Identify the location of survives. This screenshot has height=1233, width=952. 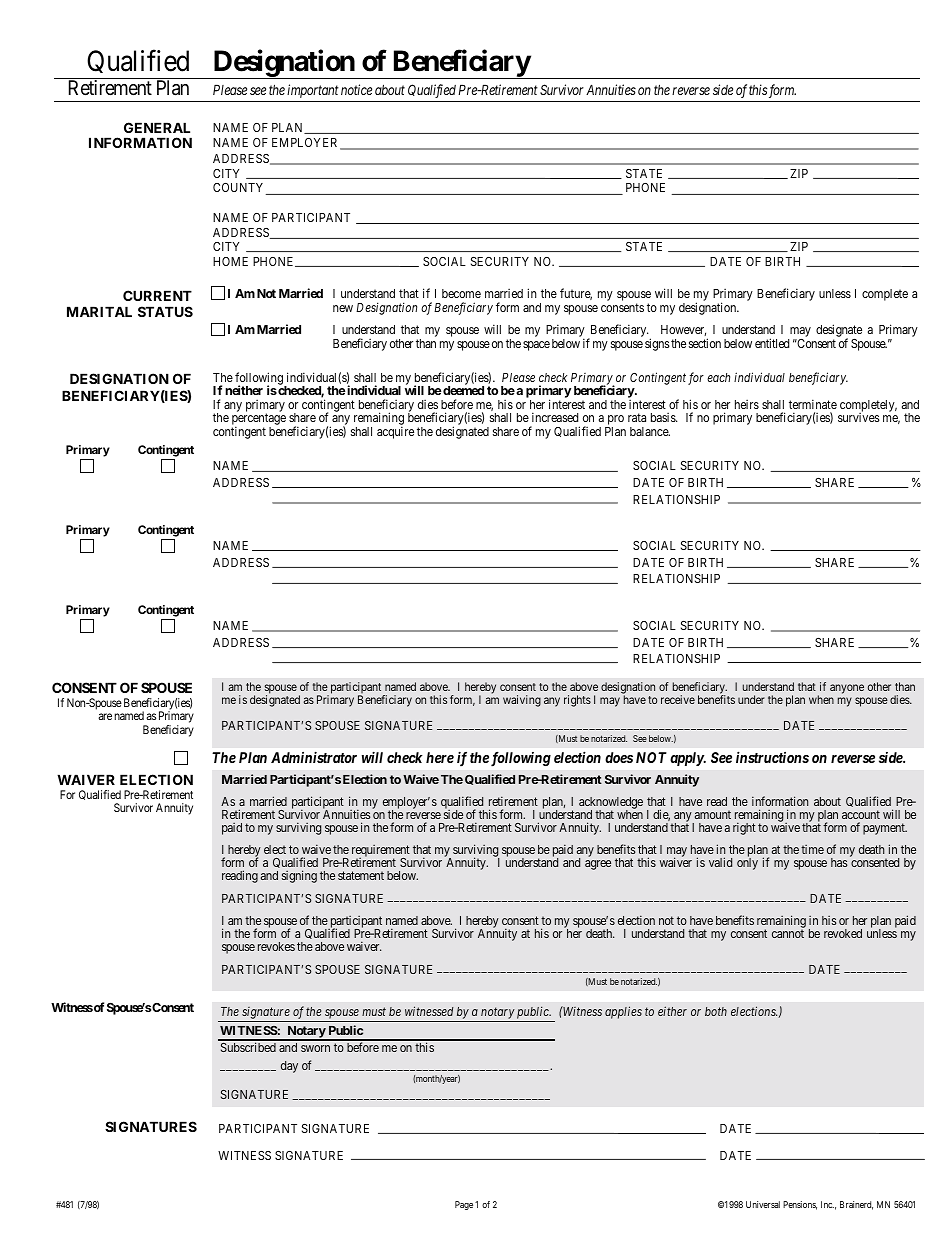
(859, 417).
